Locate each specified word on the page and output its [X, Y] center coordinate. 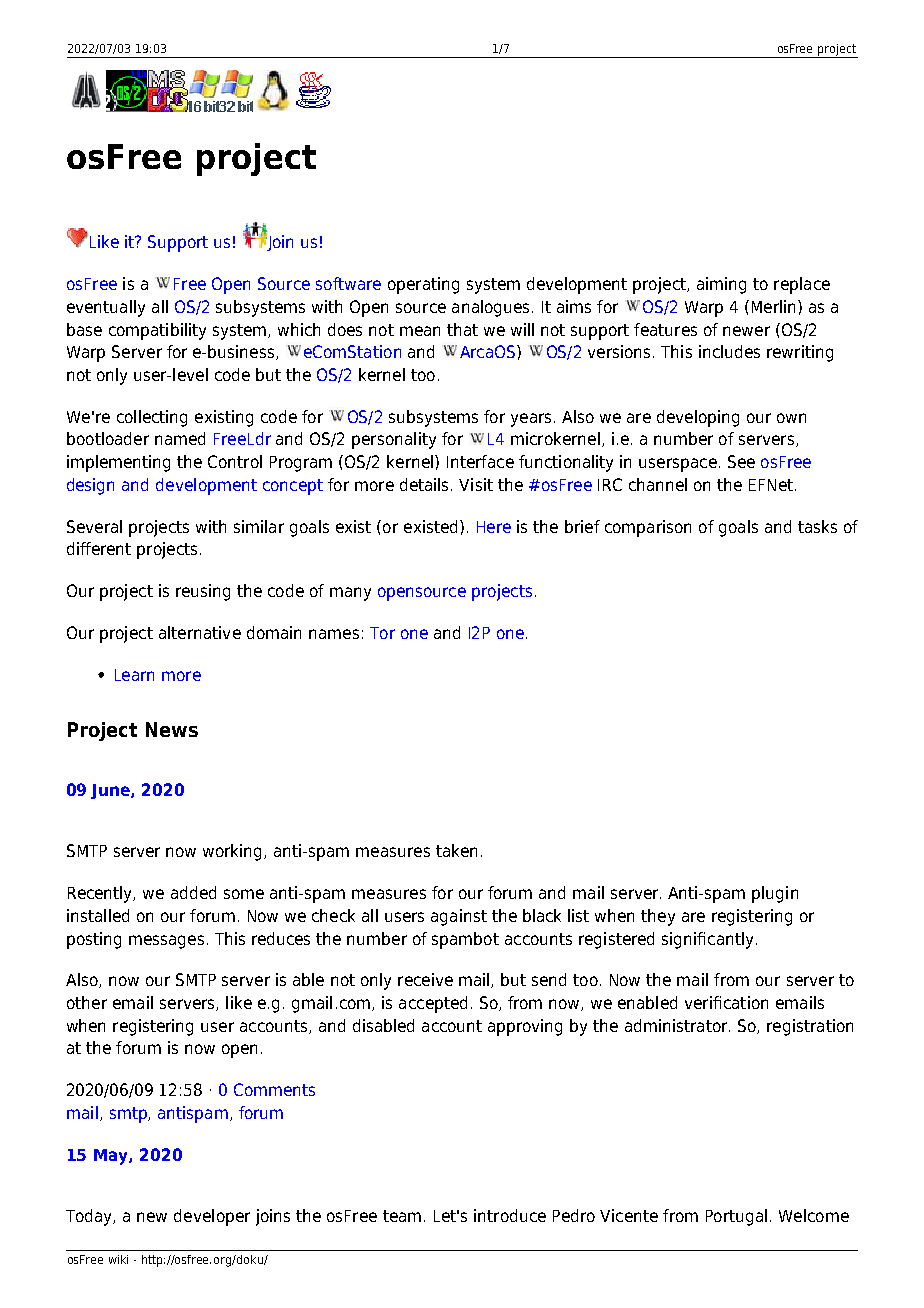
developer [212, 1217]
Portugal [736, 1217]
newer [746, 331]
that [462, 329]
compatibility [157, 331]
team [402, 1216]
